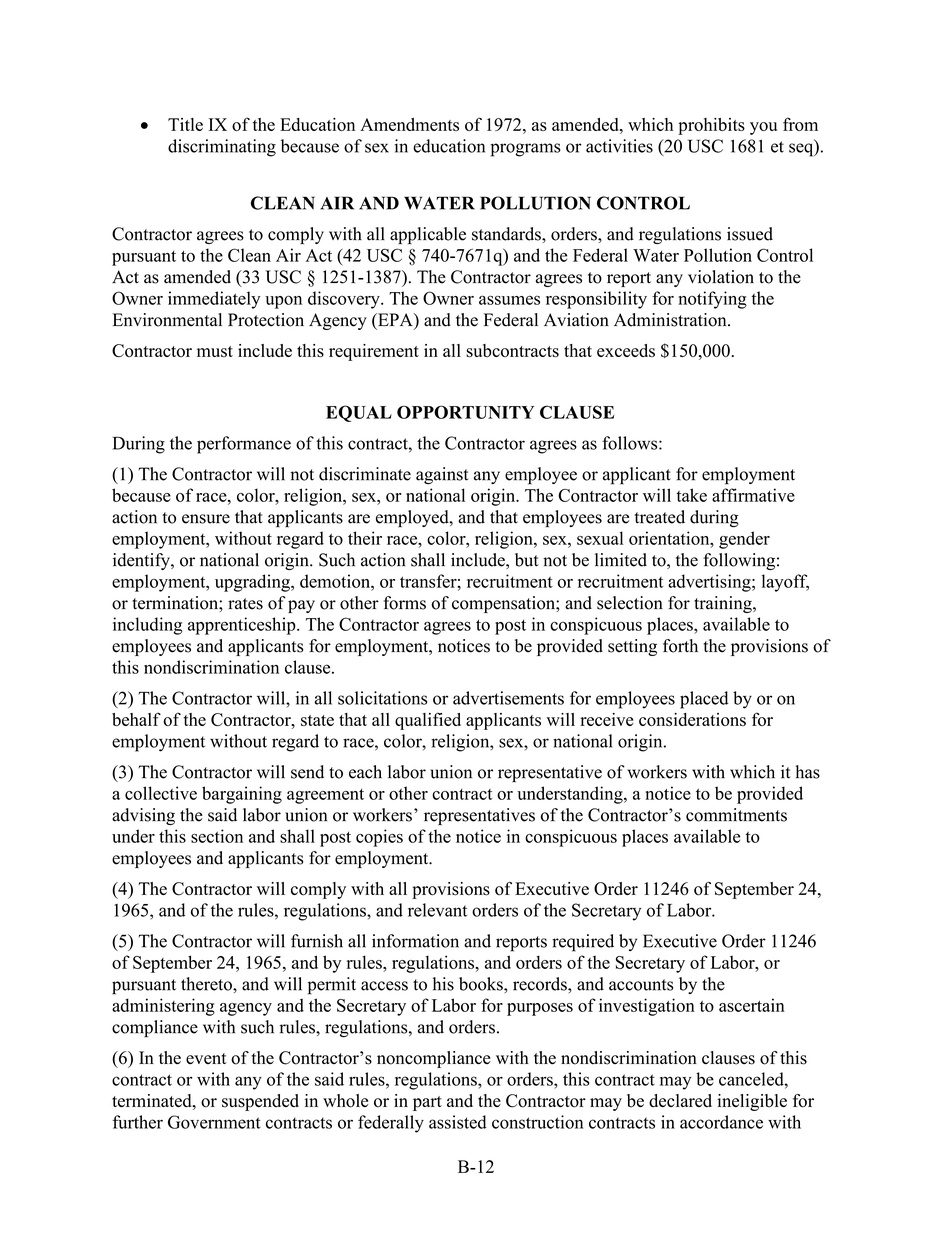  I want to click on assisted, so click(458, 1122).
